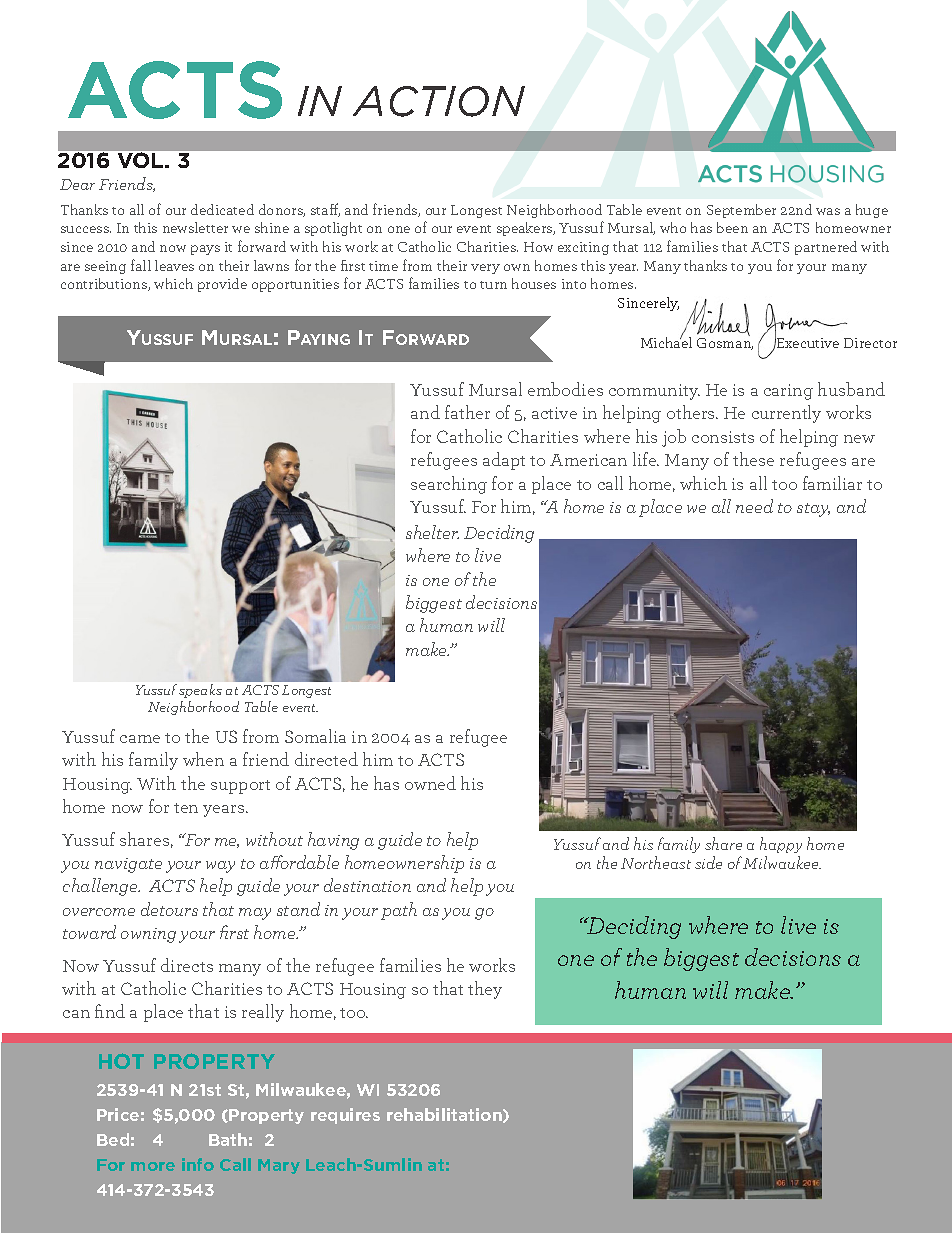 Image resolution: width=952 pixels, height=1233 pixels. Describe the element at coordinates (432, 532) in the screenshot. I see `shelter` at that location.
